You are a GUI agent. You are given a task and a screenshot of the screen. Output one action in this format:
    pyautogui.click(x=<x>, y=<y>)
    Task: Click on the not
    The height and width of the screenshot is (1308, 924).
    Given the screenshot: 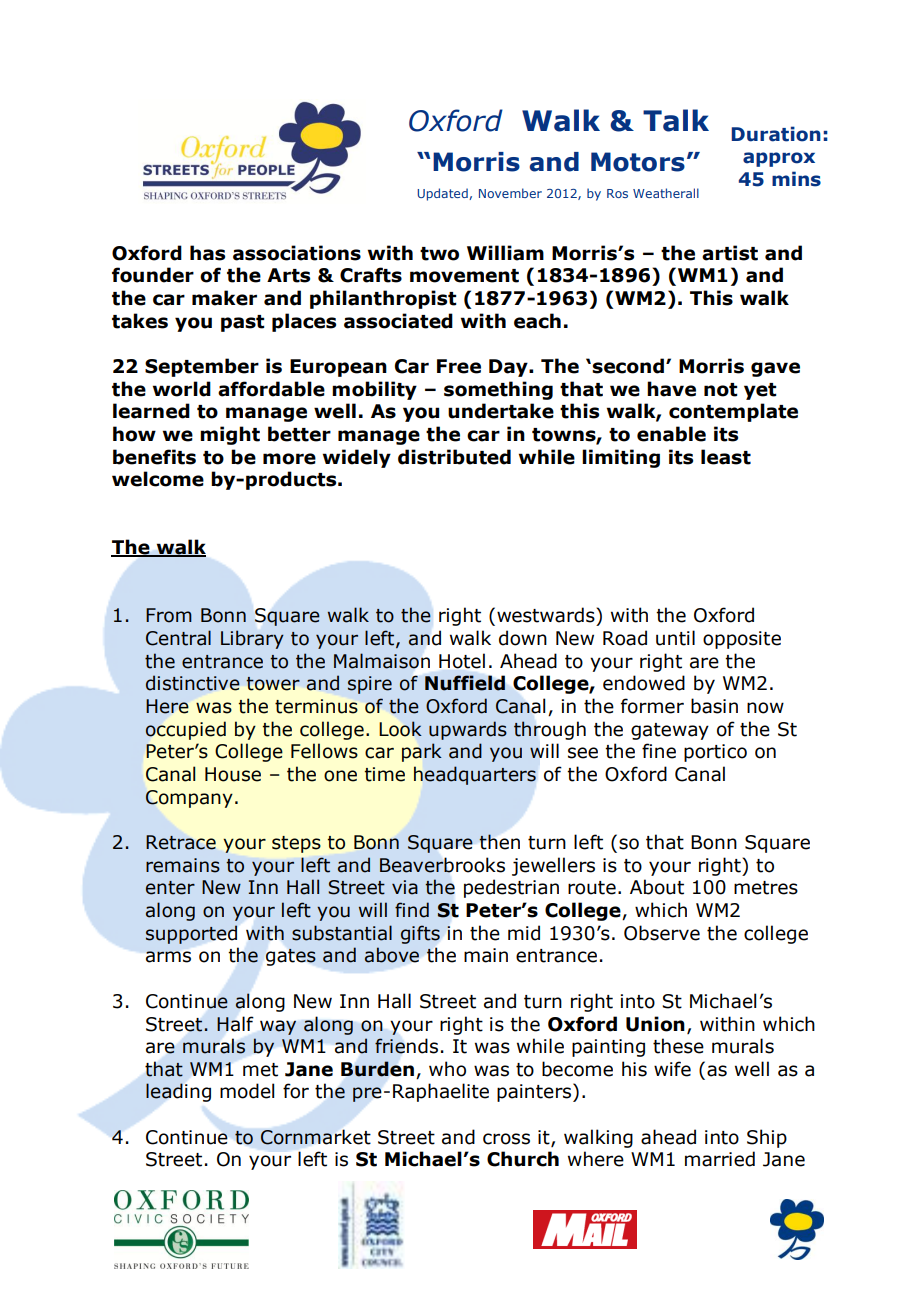 What is the action you would take?
    pyautogui.click(x=721, y=390)
